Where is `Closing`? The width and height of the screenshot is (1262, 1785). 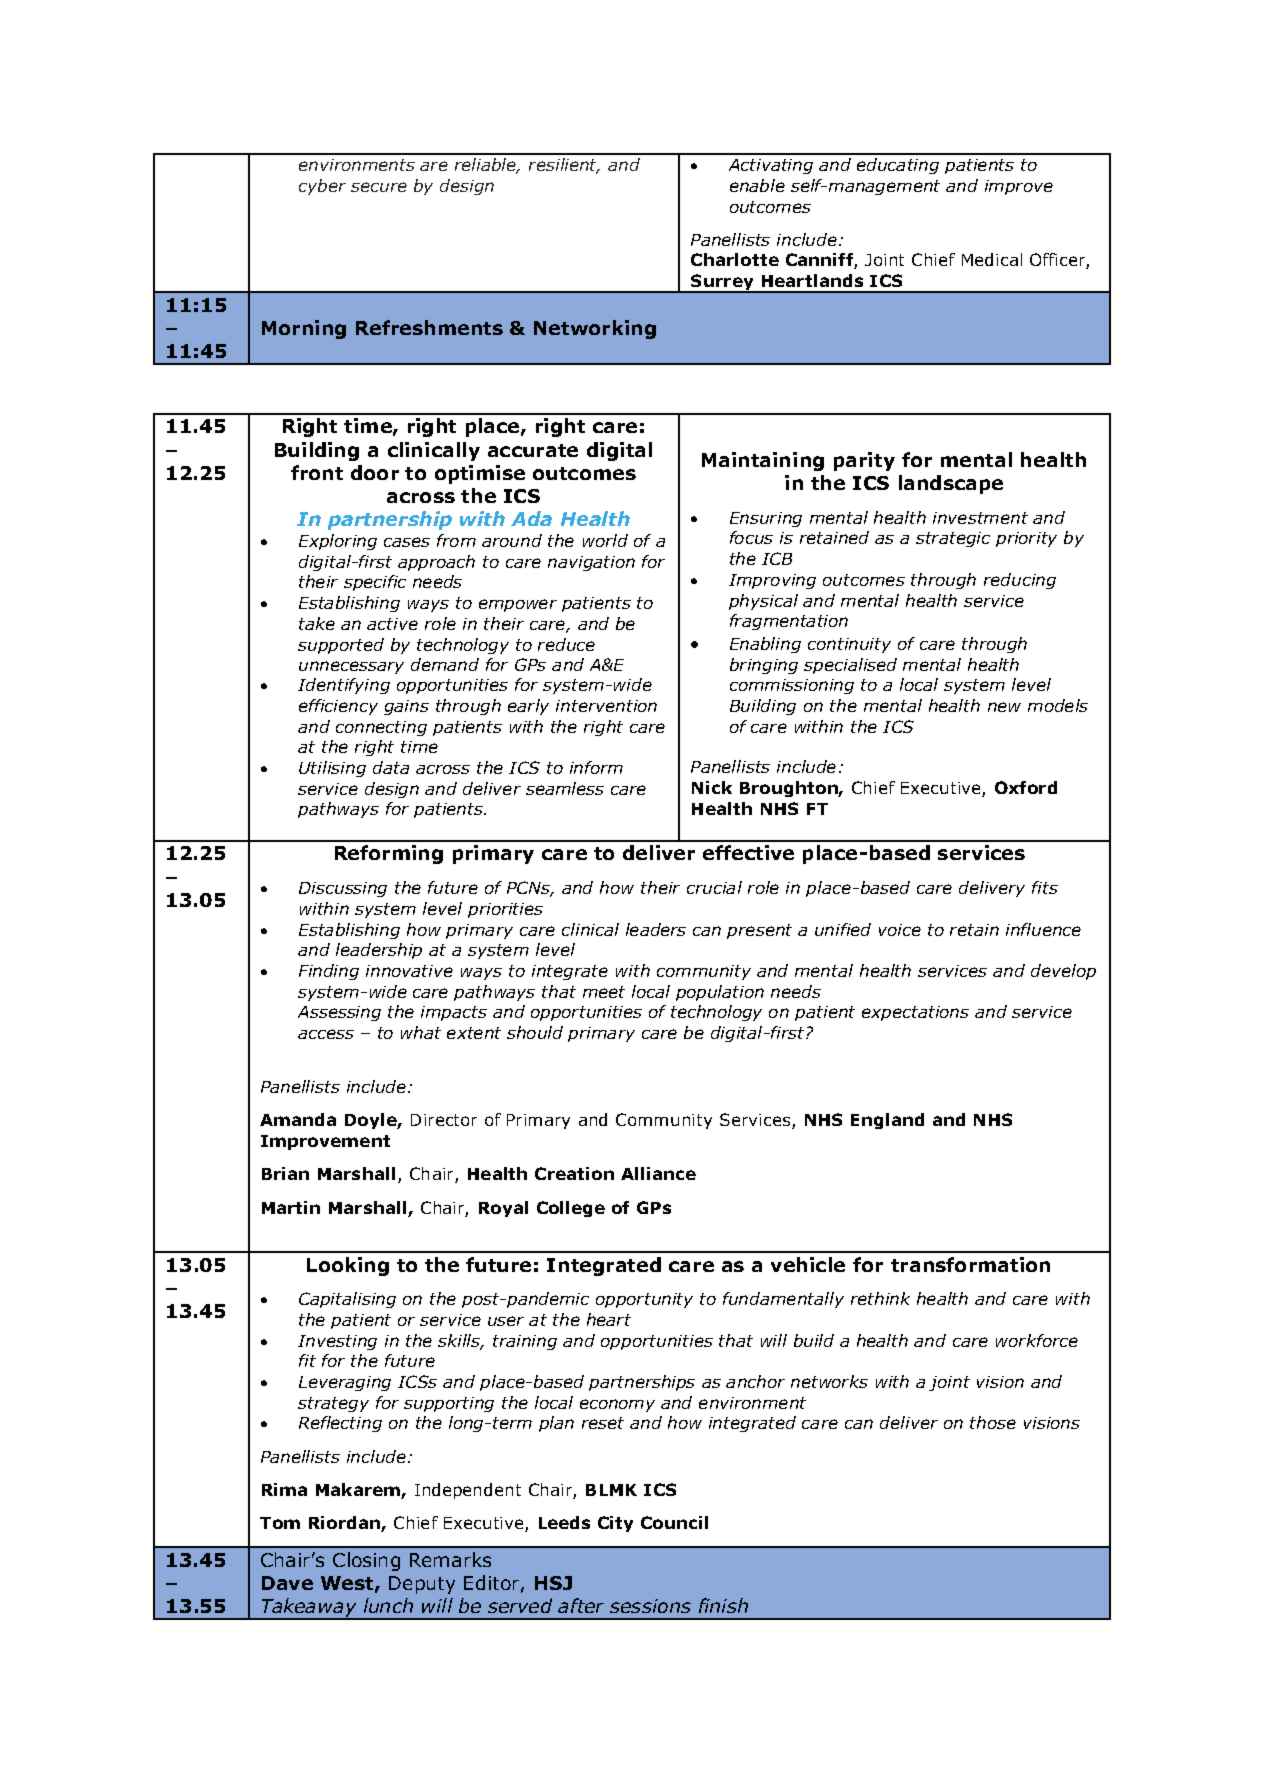 Closing is located at coordinates (366, 1561).
